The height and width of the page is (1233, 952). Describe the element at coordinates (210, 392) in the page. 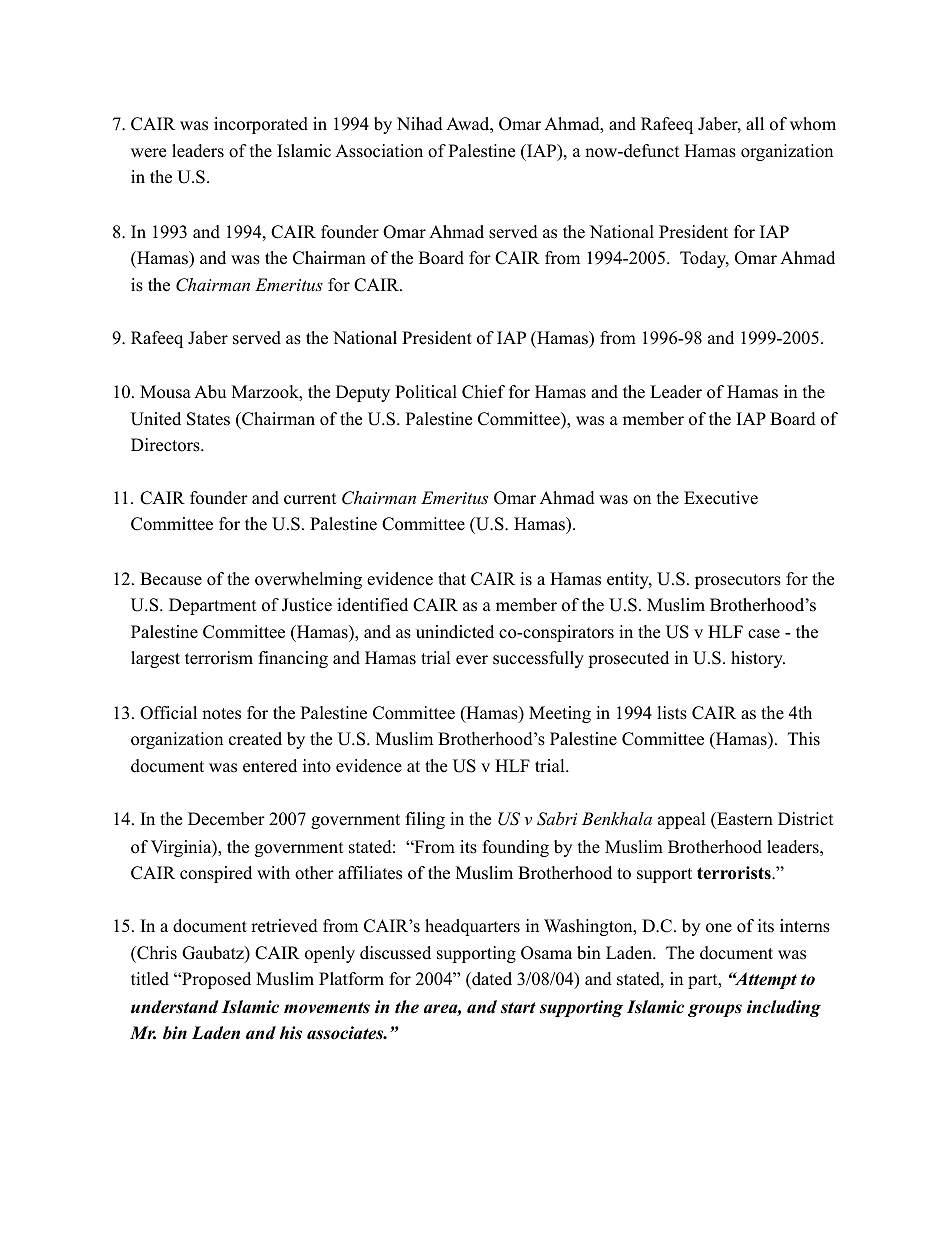

I see `Abu` at that location.
